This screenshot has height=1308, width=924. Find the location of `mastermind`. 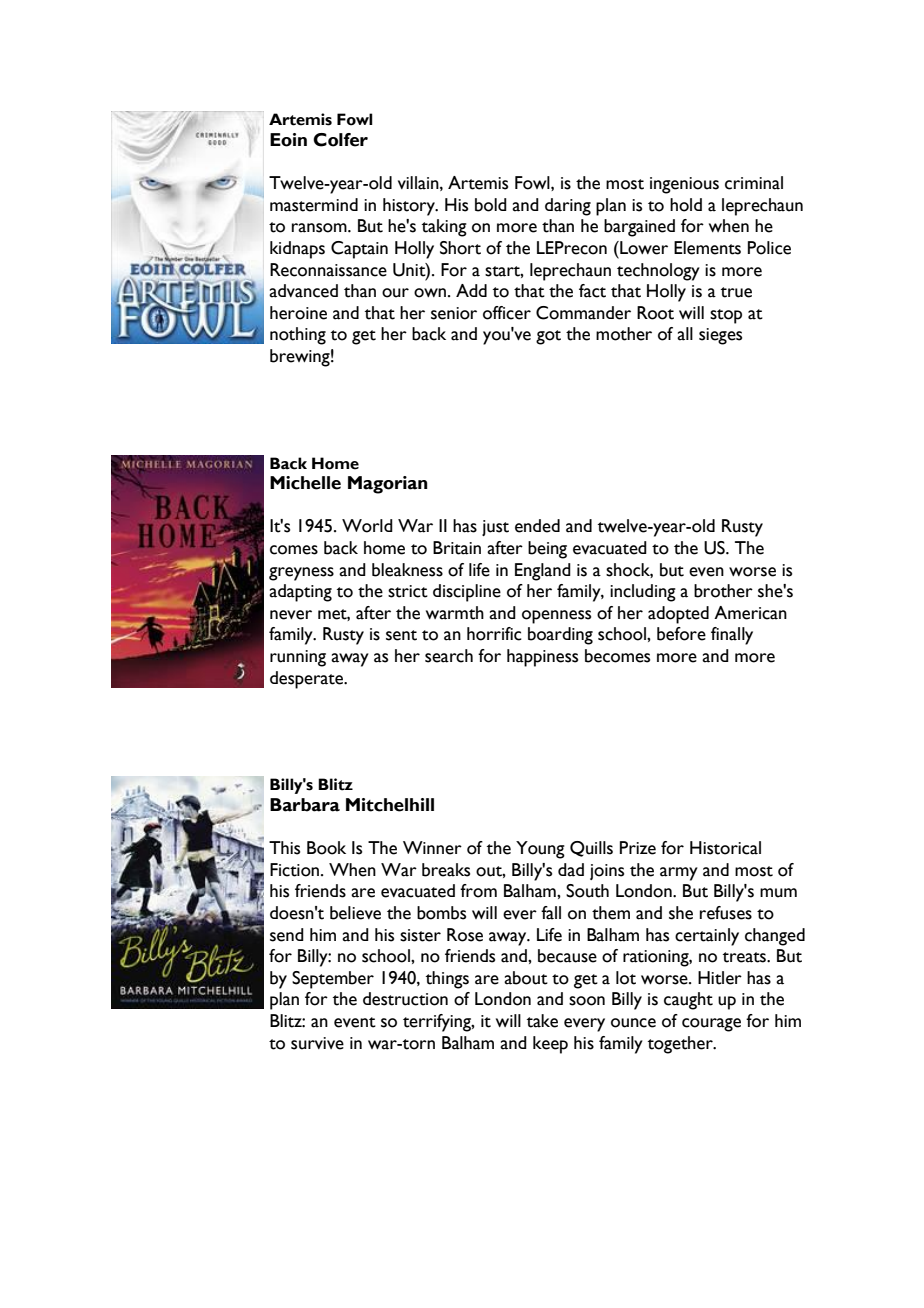

mastermind is located at coordinates (314, 205).
